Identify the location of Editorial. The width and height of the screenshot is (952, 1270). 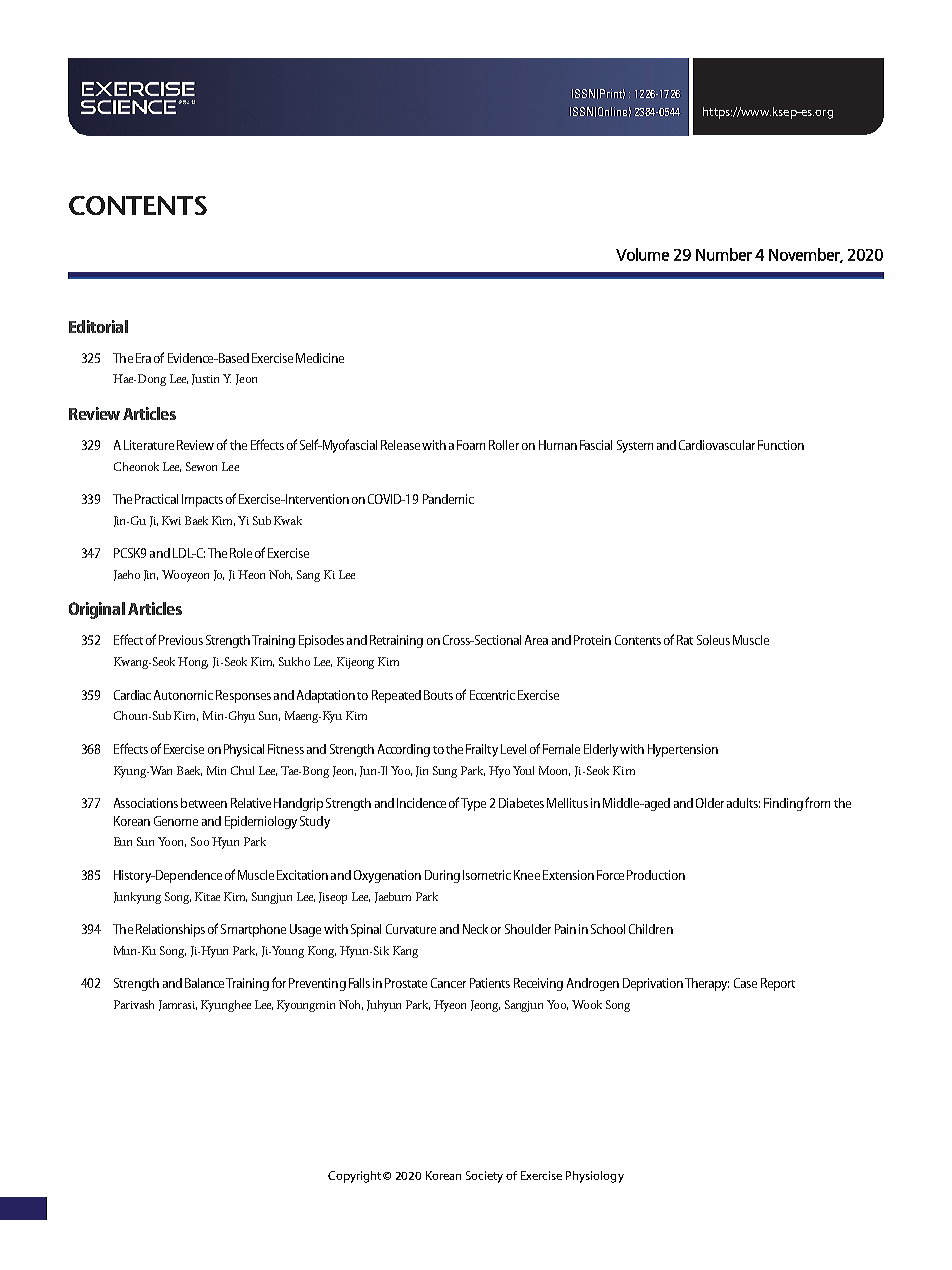
(98, 326).
